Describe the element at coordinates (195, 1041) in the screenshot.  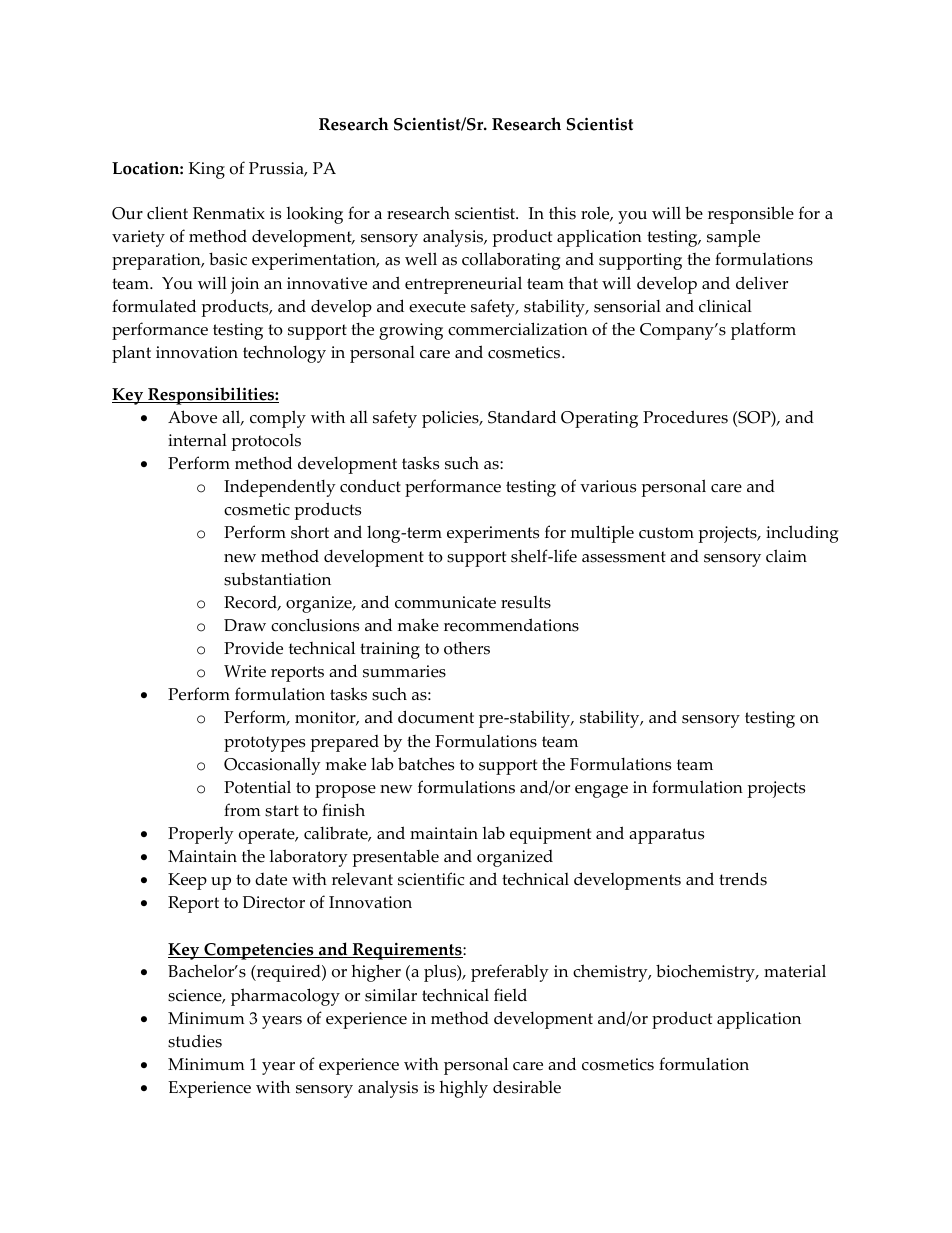
I see `studies` at that location.
